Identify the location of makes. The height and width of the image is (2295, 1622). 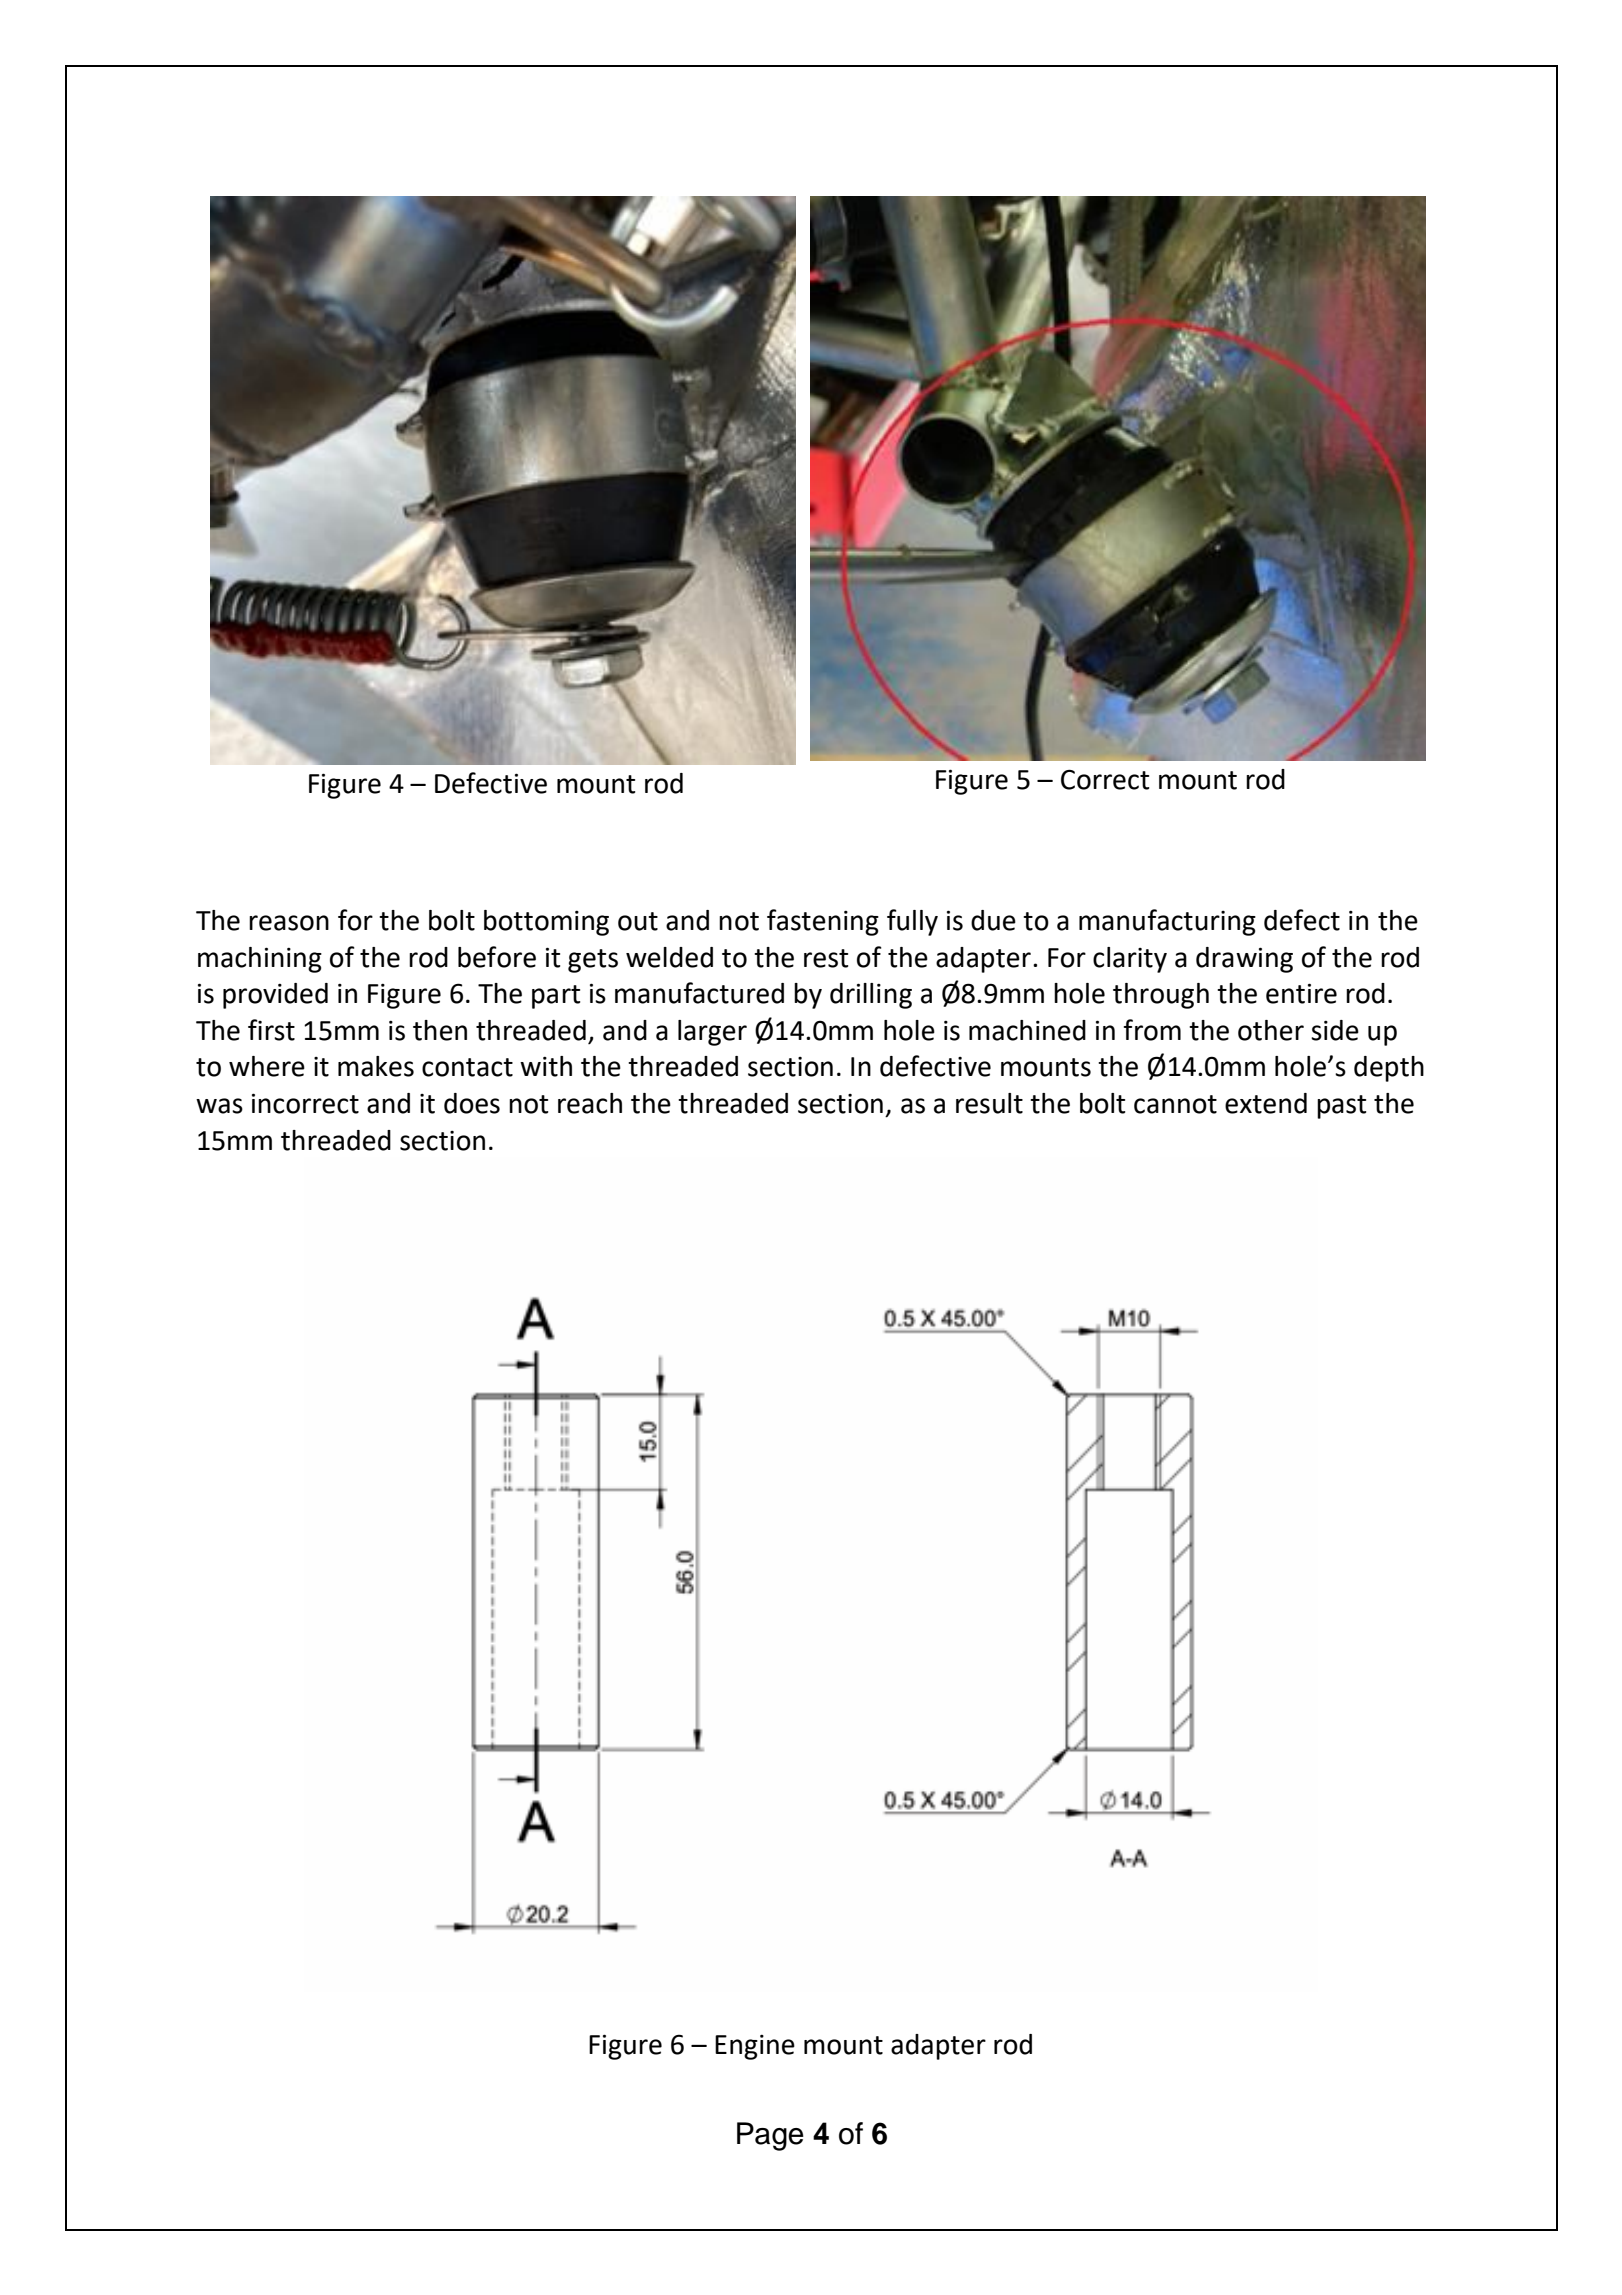
(376, 1066).
